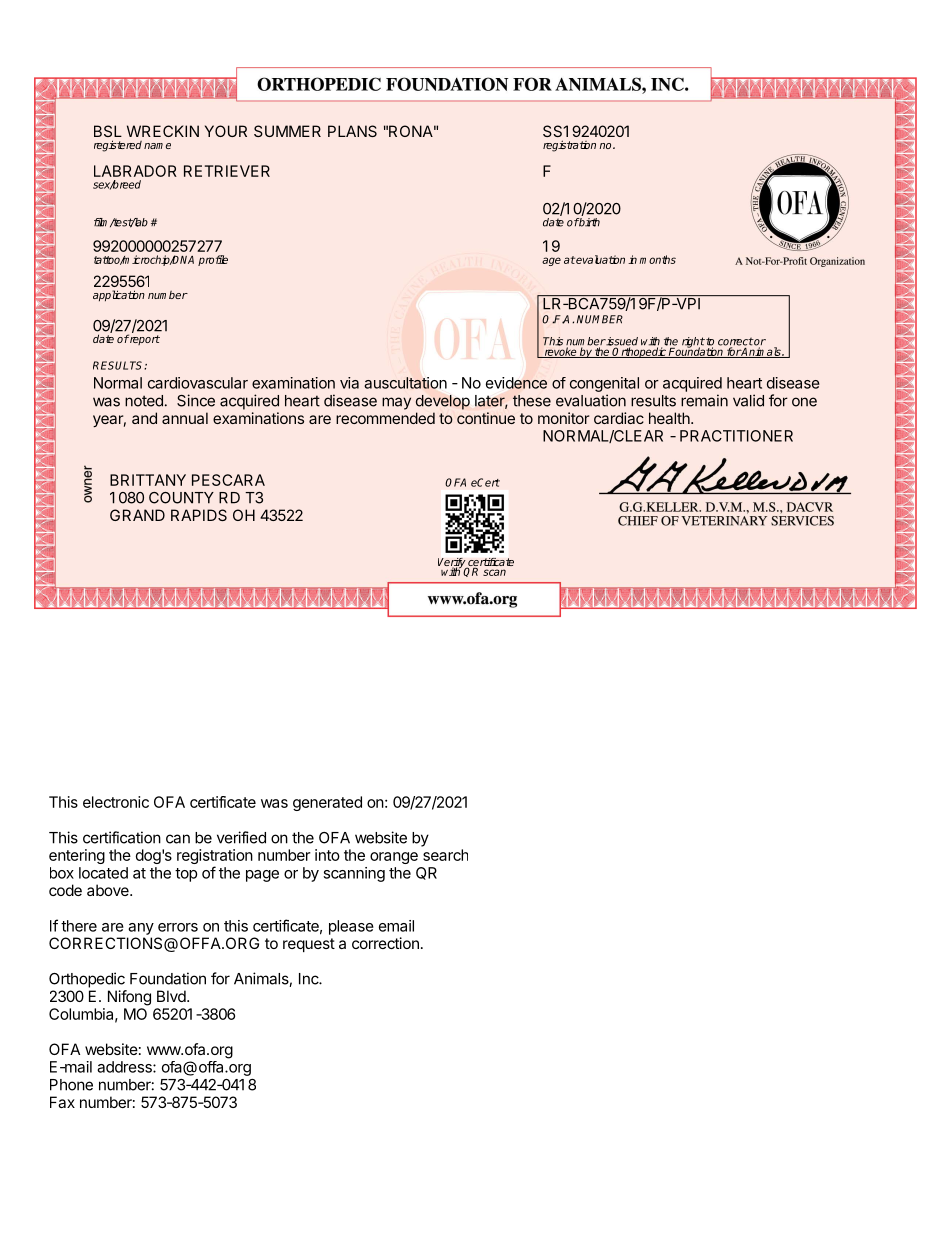 Image resolution: width=952 pixels, height=1233 pixels. Describe the element at coordinates (352, 131) in the document. I see `PLANS` at that location.
